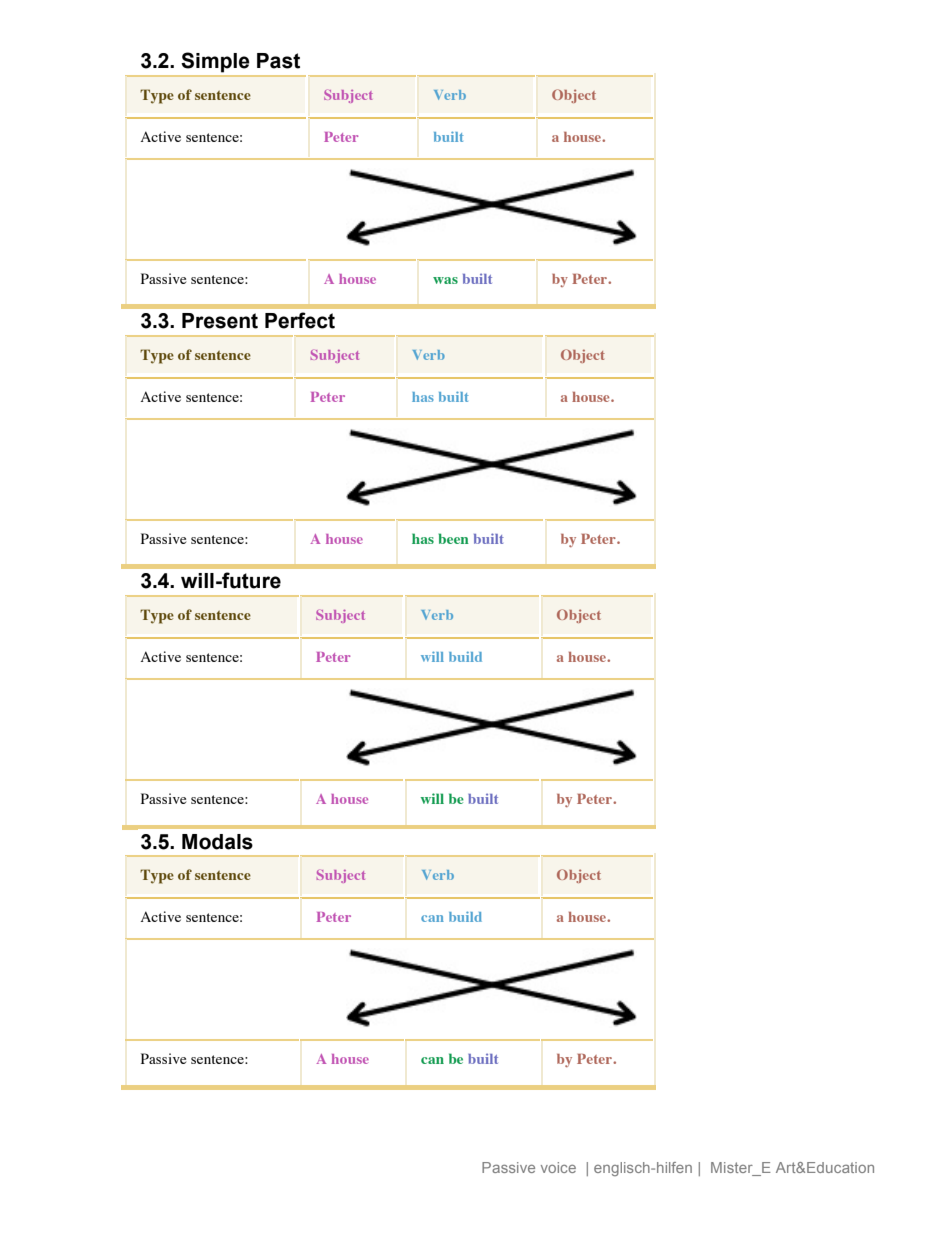  I want to click on was, so click(445, 280).
